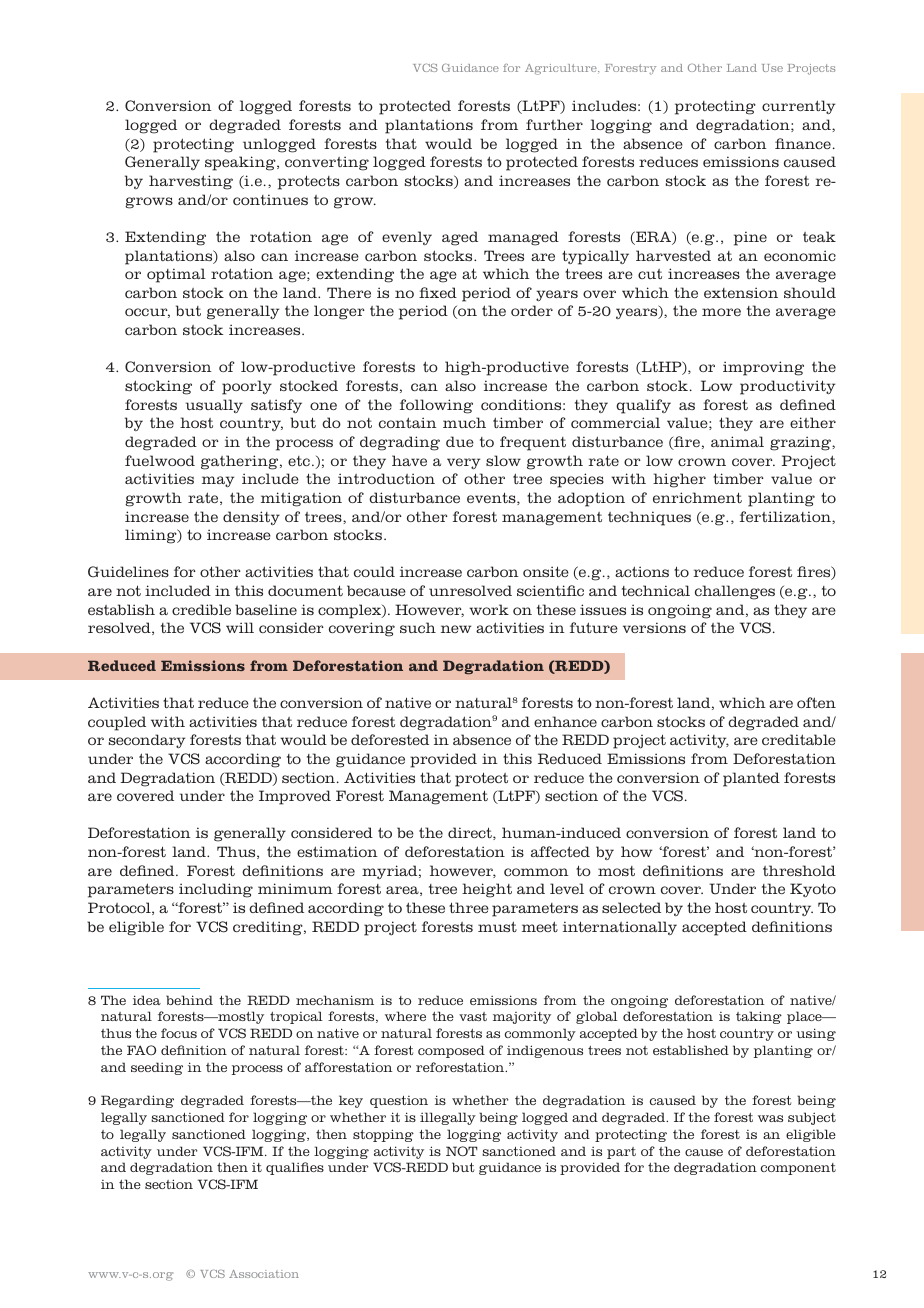  I want to click on Association, so click(264, 1274).
